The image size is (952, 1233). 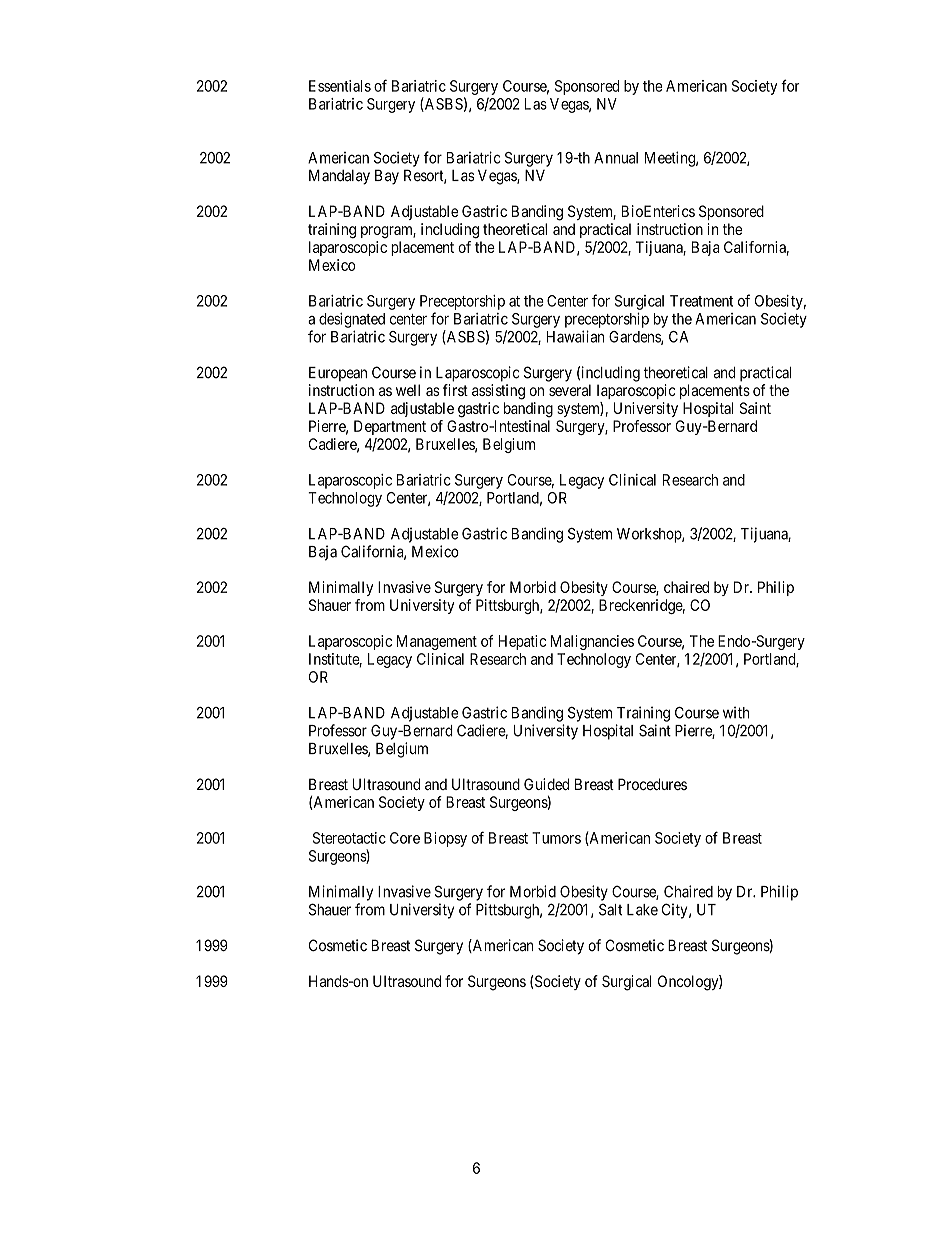 I want to click on Lake, so click(x=642, y=910).
